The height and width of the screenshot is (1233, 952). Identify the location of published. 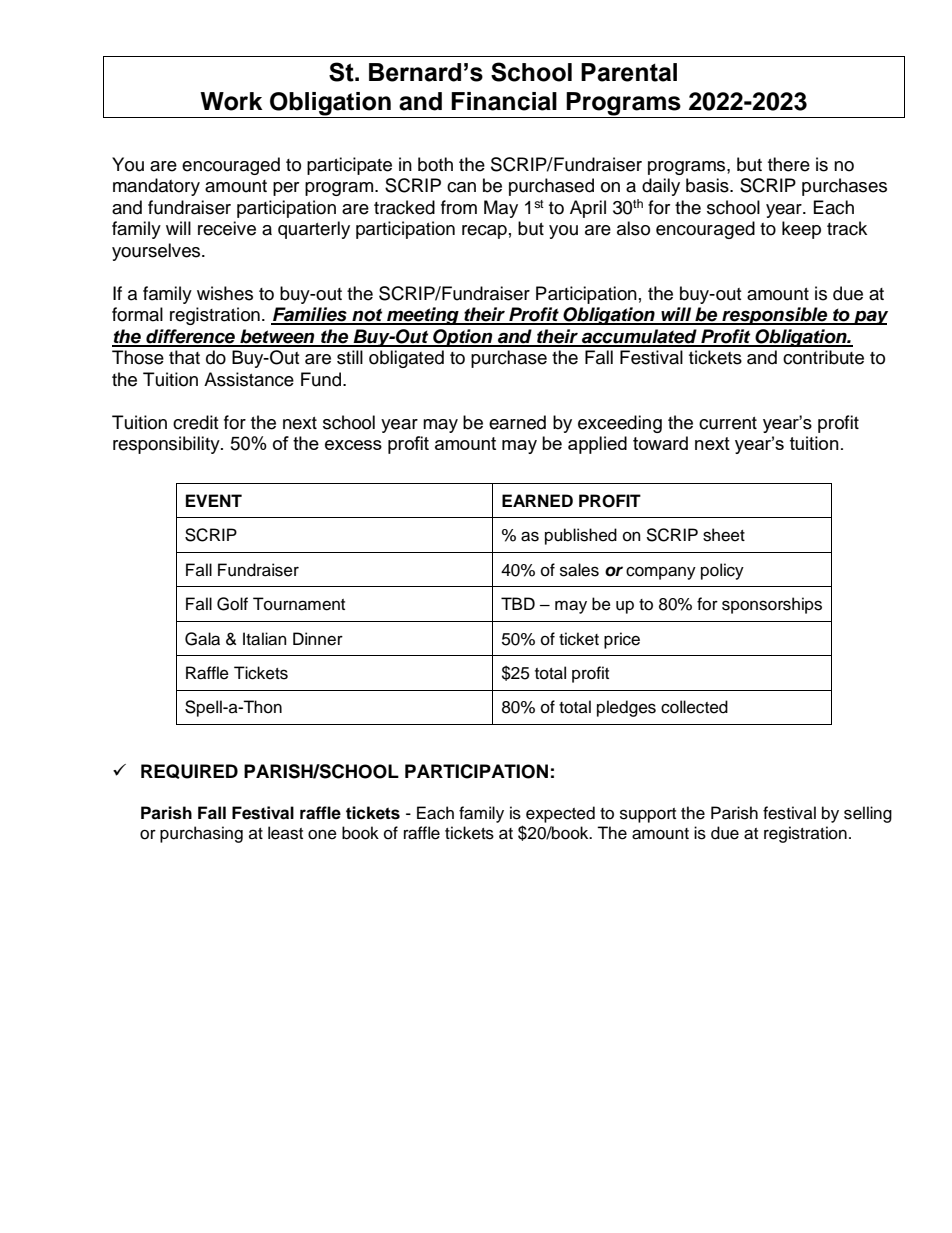
(581, 536).
